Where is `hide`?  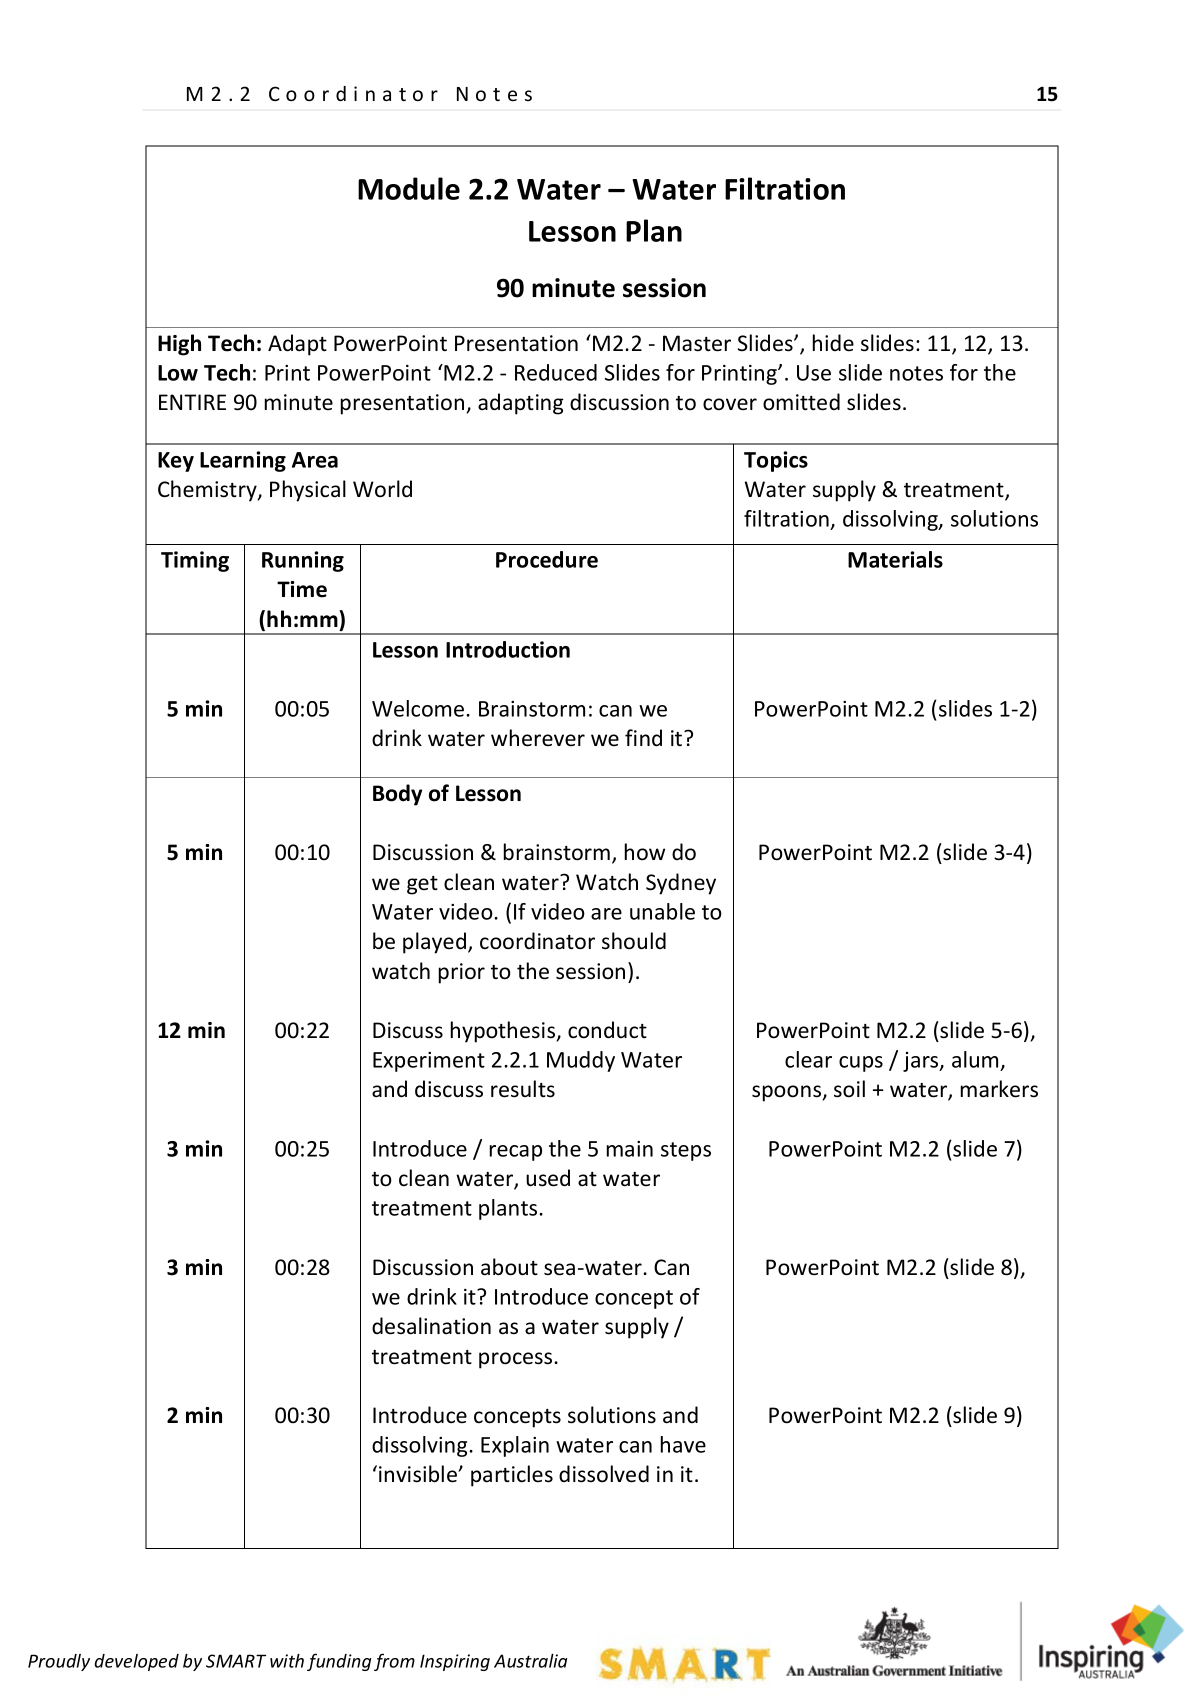
hide is located at coordinates (833, 343).
